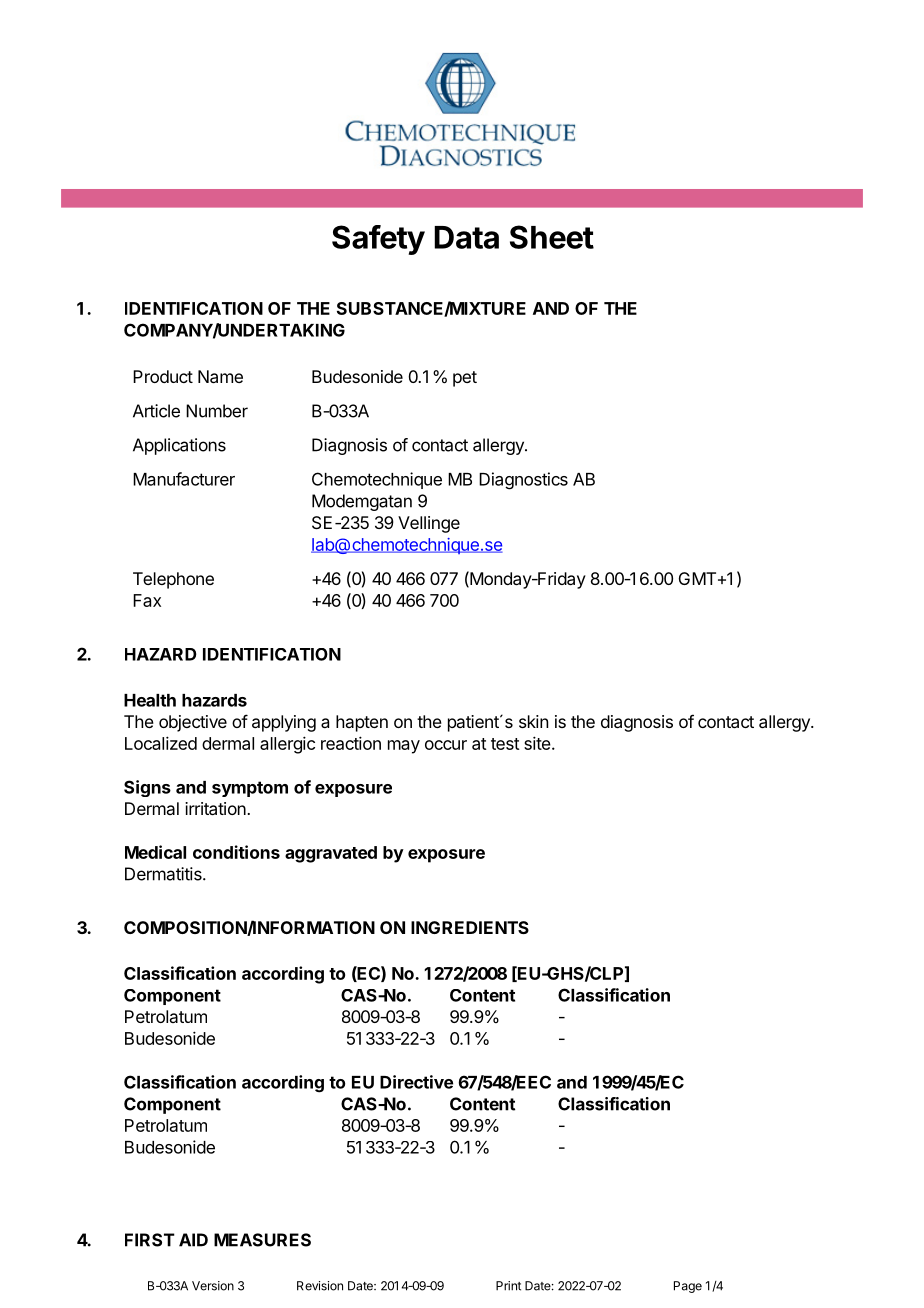 Image resolution: width=924 pixels, height=1308 pixels. Describe the element at coordinates (552, 237) in the image. I see `Sheet` at that location.
